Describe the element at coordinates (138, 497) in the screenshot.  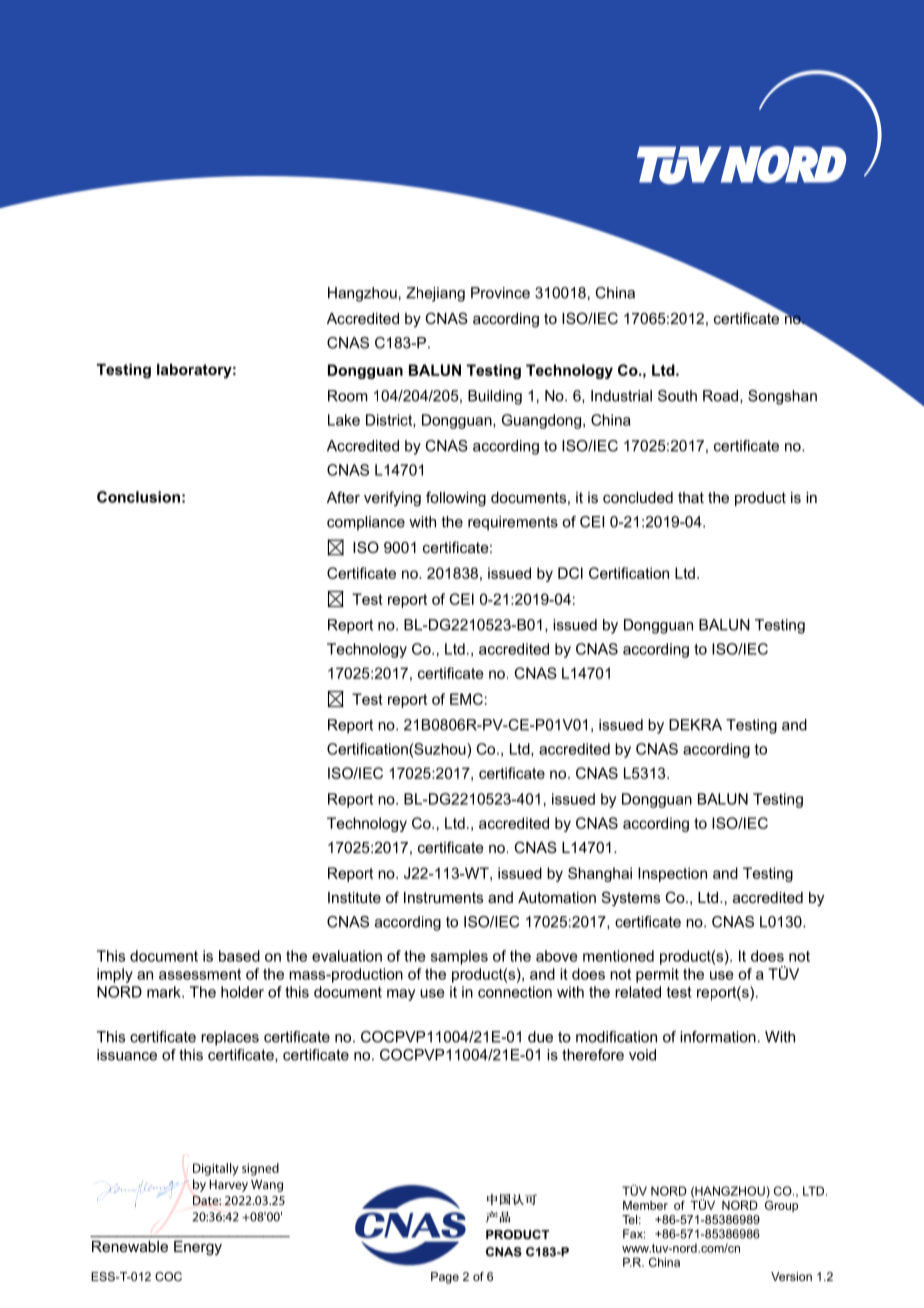
I see `Conclusion` at that location.
